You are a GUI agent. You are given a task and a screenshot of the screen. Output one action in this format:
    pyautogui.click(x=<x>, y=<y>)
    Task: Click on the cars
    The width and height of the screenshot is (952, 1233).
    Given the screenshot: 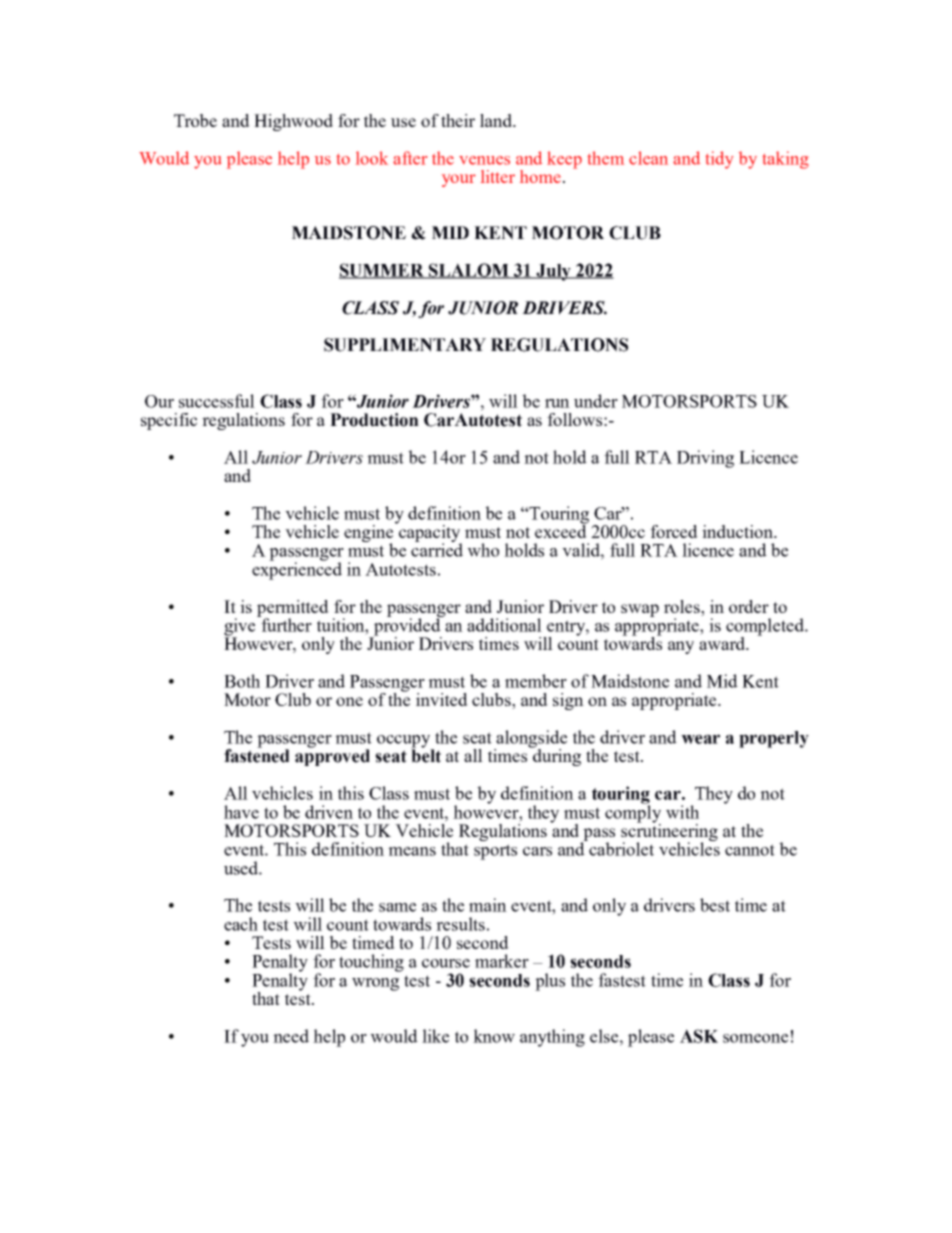 What is the action you would take?
    pyautogui.click(x=537, y=851)
